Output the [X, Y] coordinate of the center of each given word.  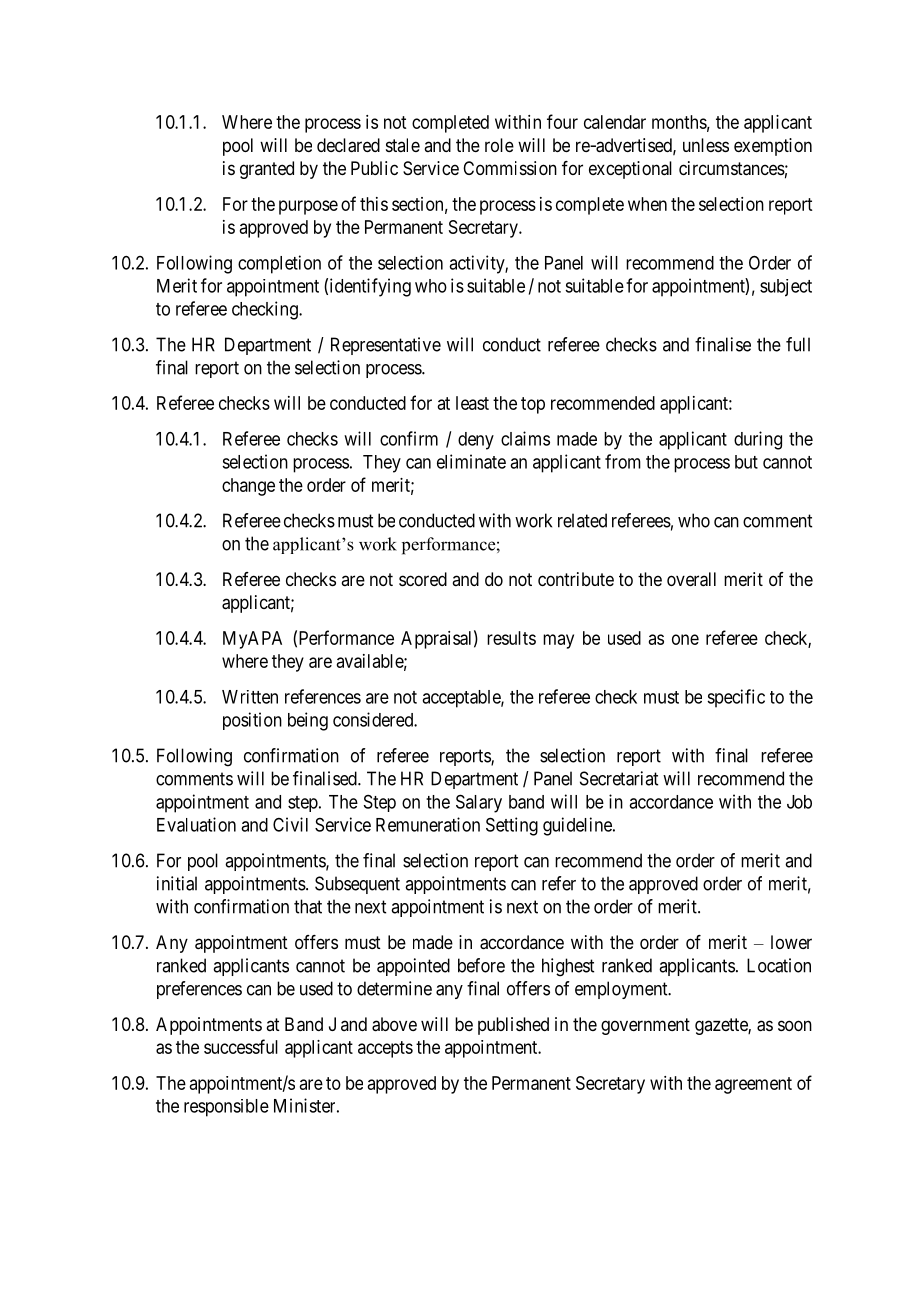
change [248, 487]
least [472, 403]
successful [241, 1046]
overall [691, 579]
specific [736, 698]
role [499, 145]
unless [706, 145]
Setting [512, 826]
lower [791, 942]
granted [267, 170]
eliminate [471, 461]
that [308, 906]
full [798, 344]
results [511, 638]
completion [279, 264]
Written [250, 697]
